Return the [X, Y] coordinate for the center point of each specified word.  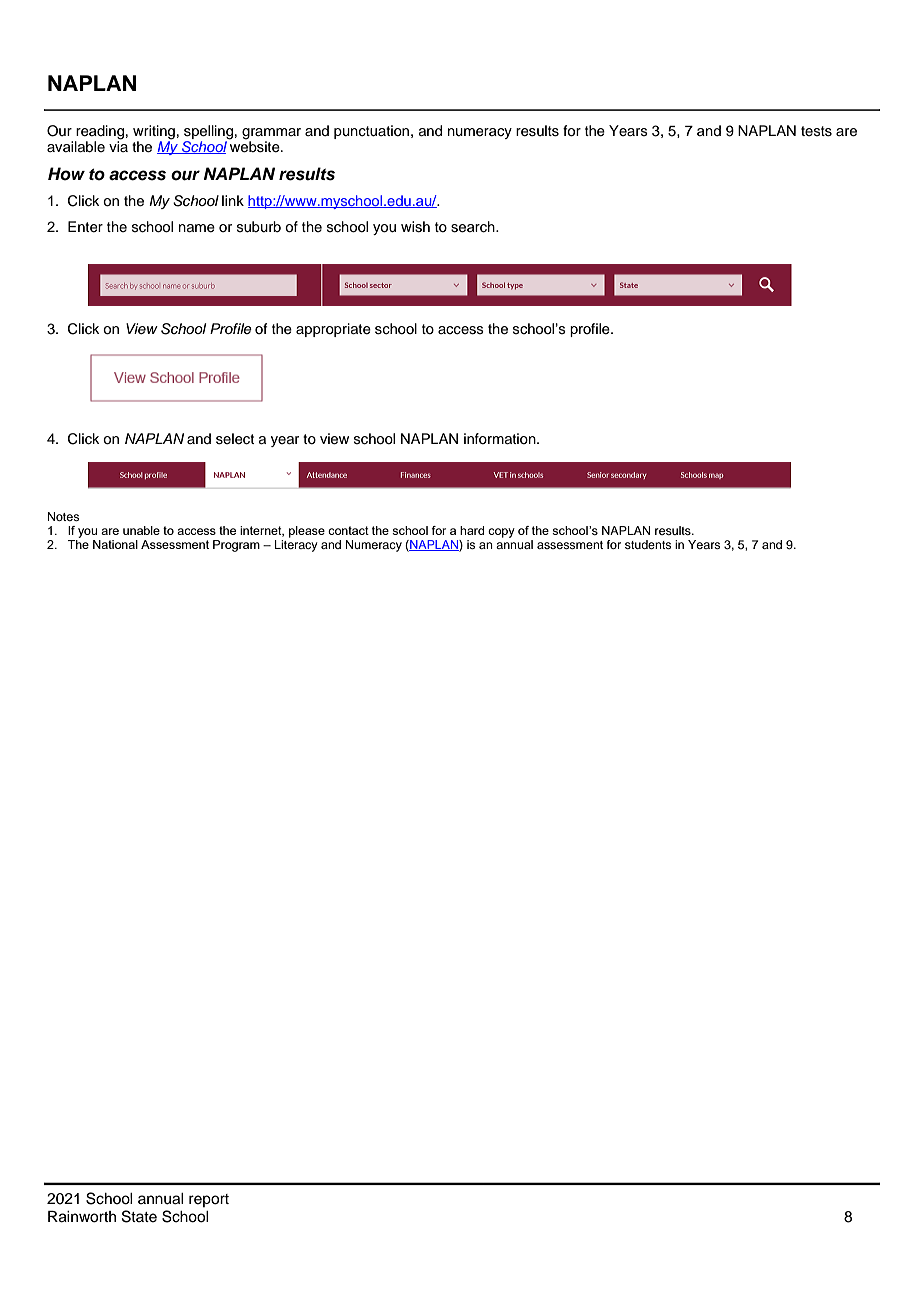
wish [415, 227]
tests [816, 131]
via [118, 145]
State [139, 1216]
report [209, 1200]
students [648, 544]
